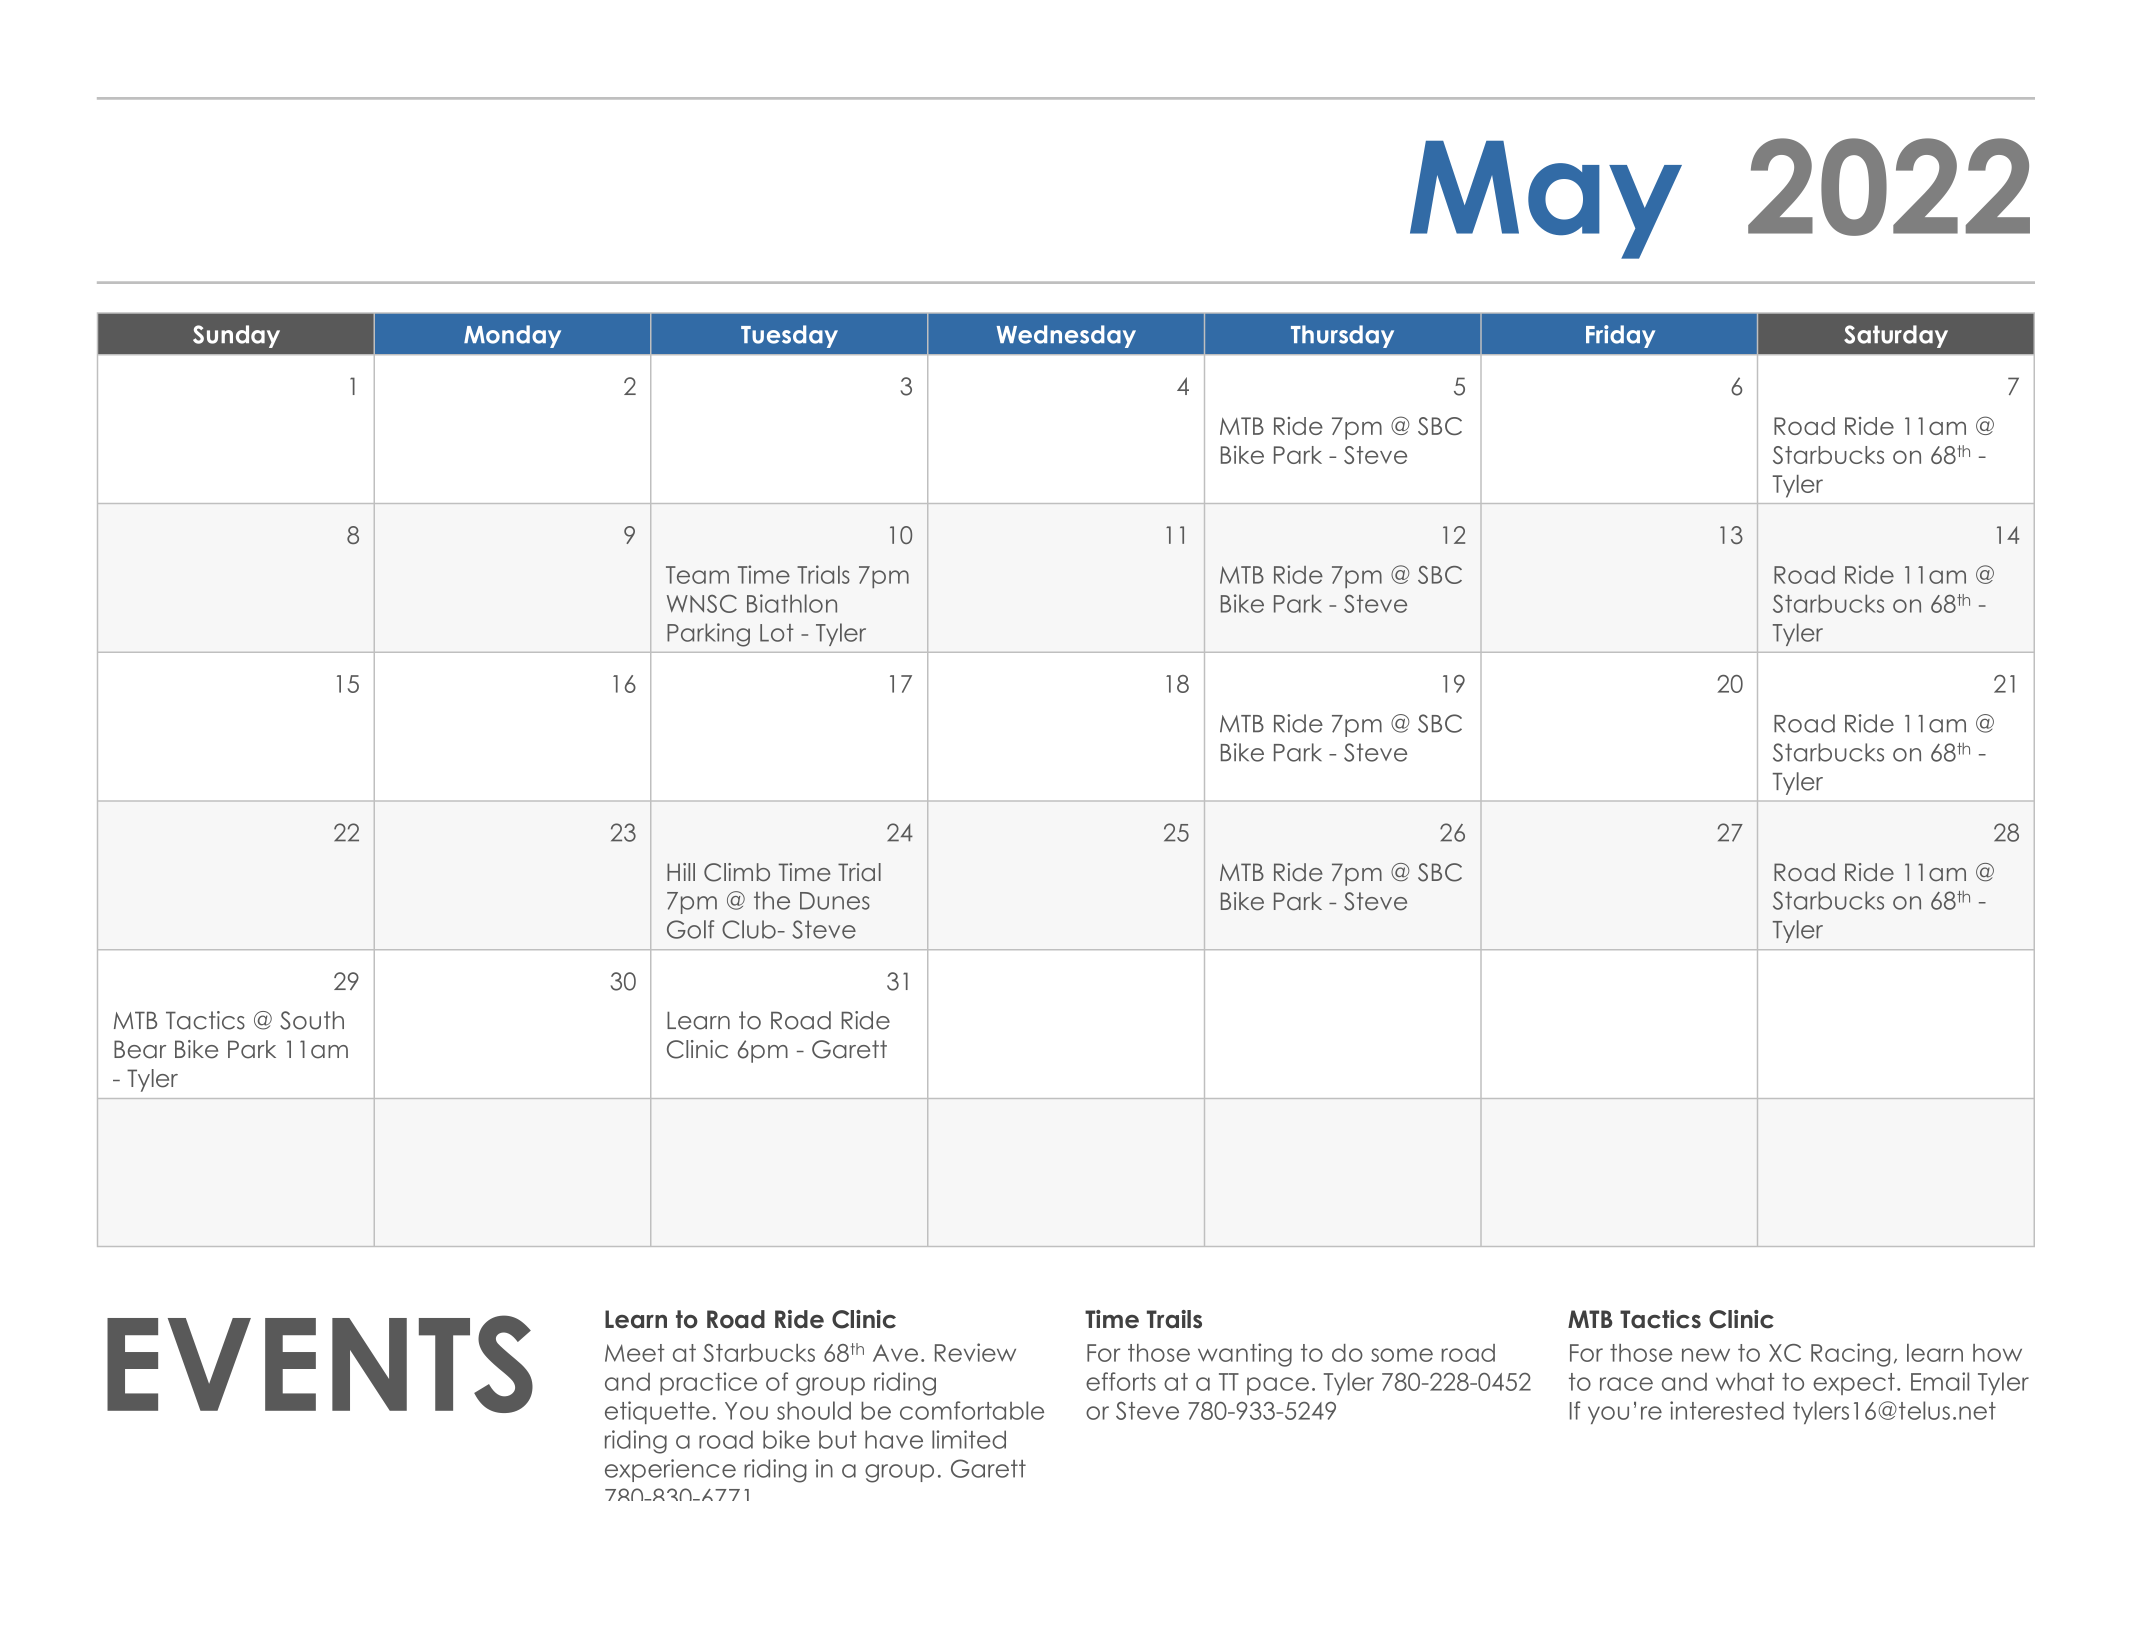  I want to click on Saturday, so click(1896, 336).
